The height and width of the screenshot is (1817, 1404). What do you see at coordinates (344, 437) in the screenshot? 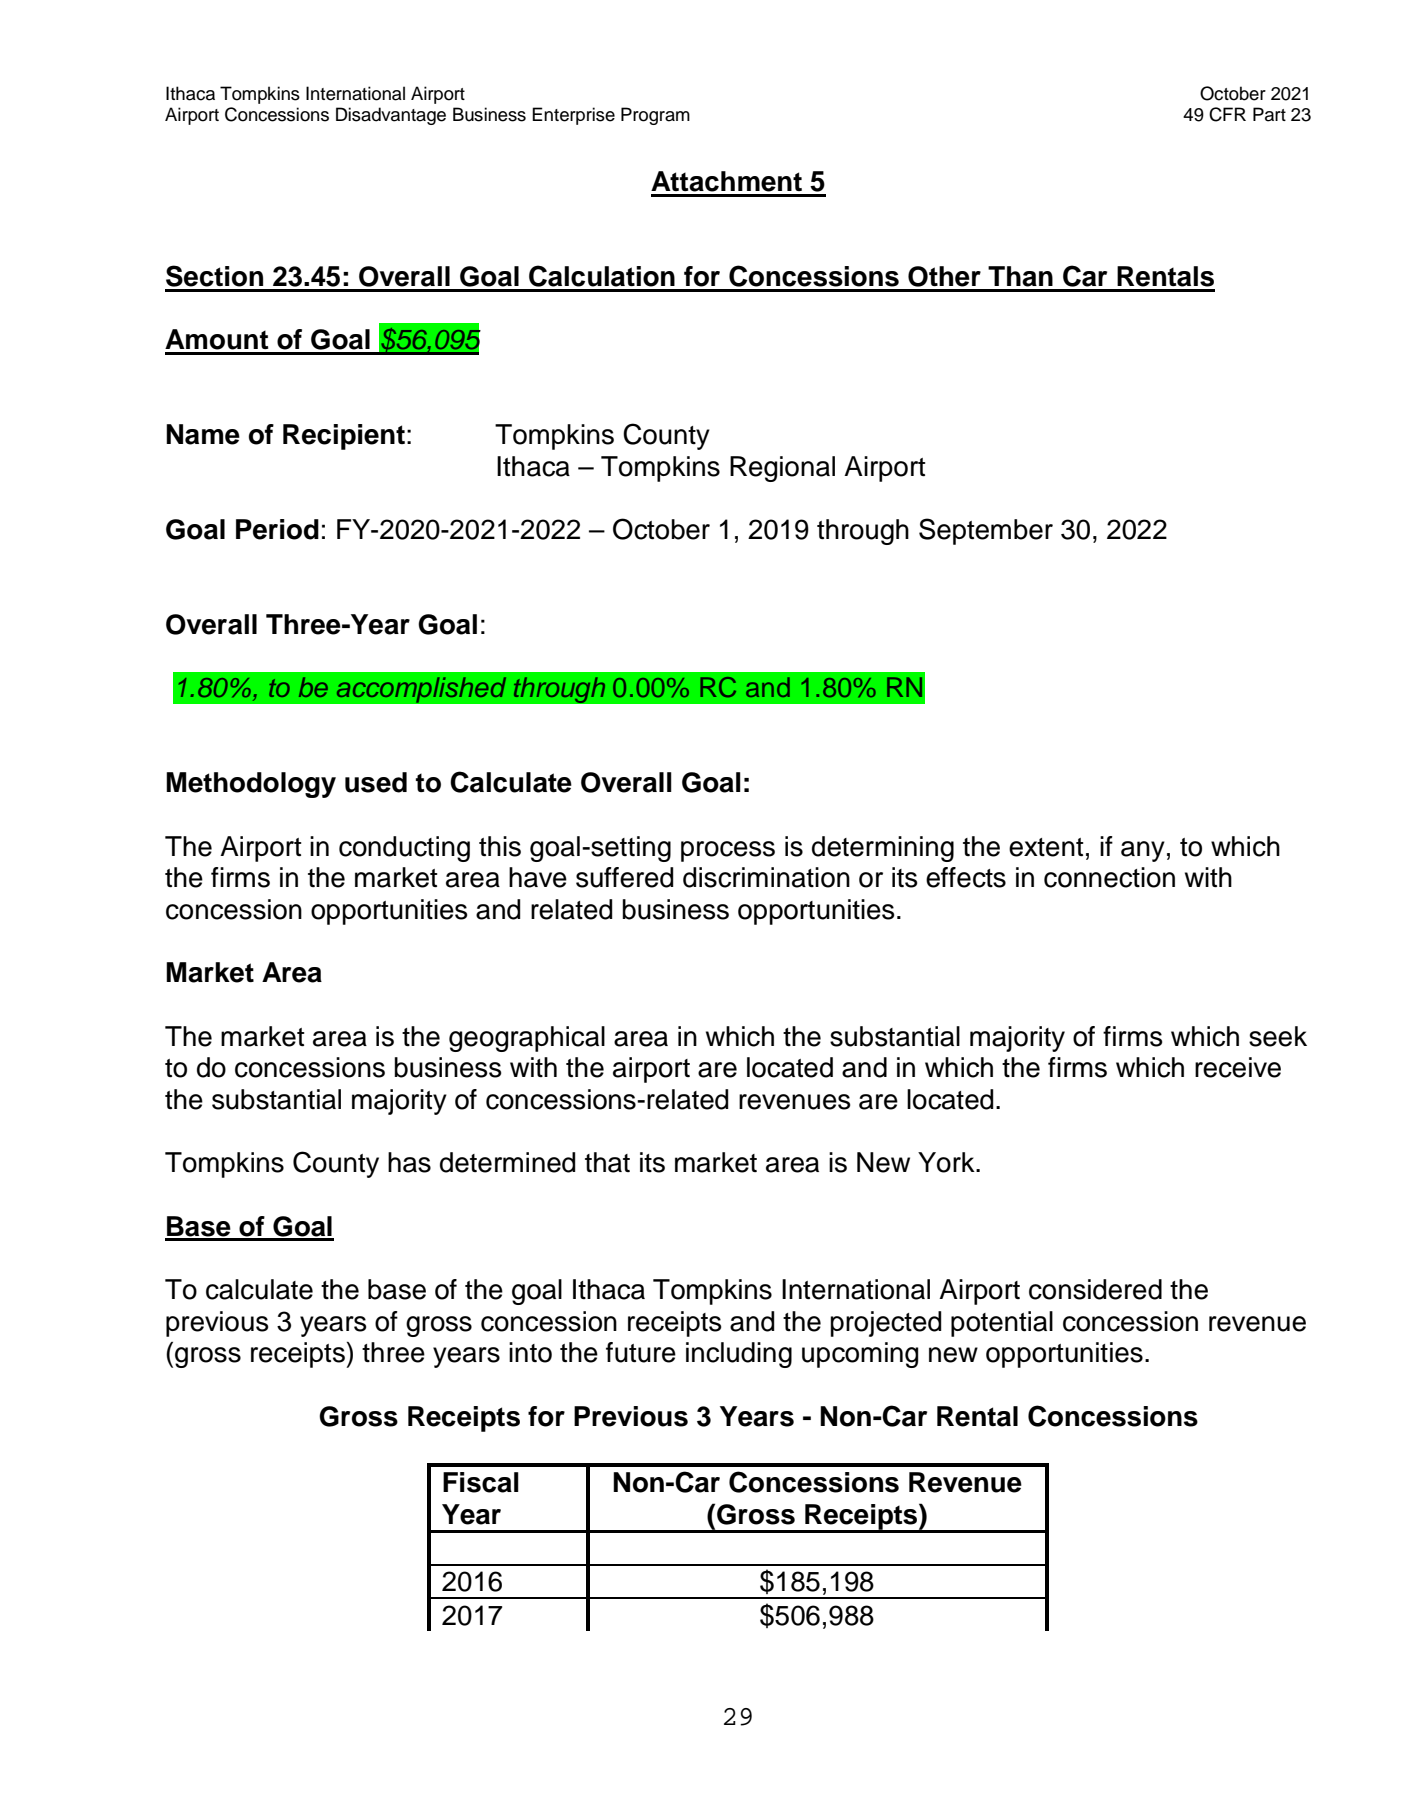
I see `Recipient` at bounding box center [344, 437].
